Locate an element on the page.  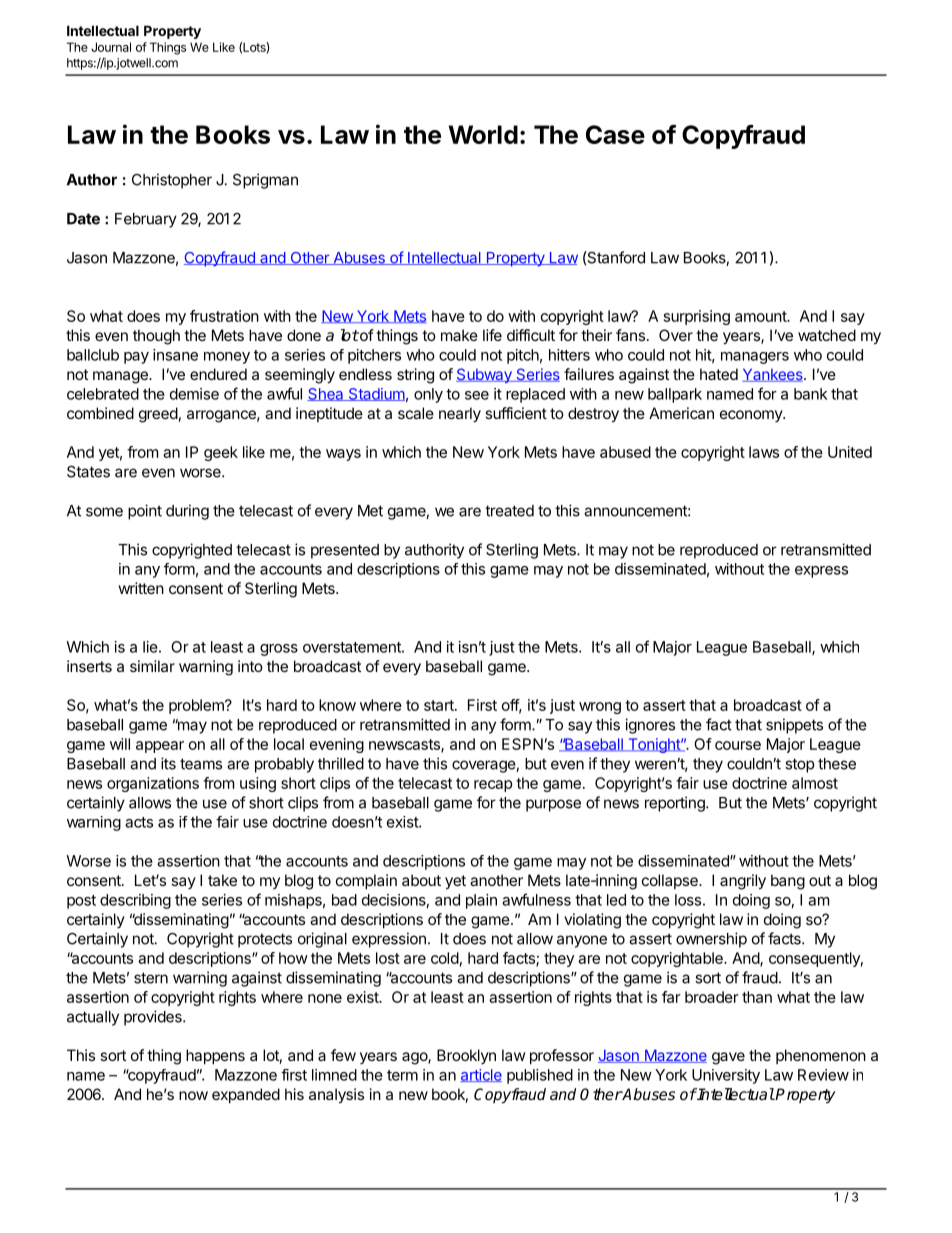
laws is located at coordinates (764, 452).
